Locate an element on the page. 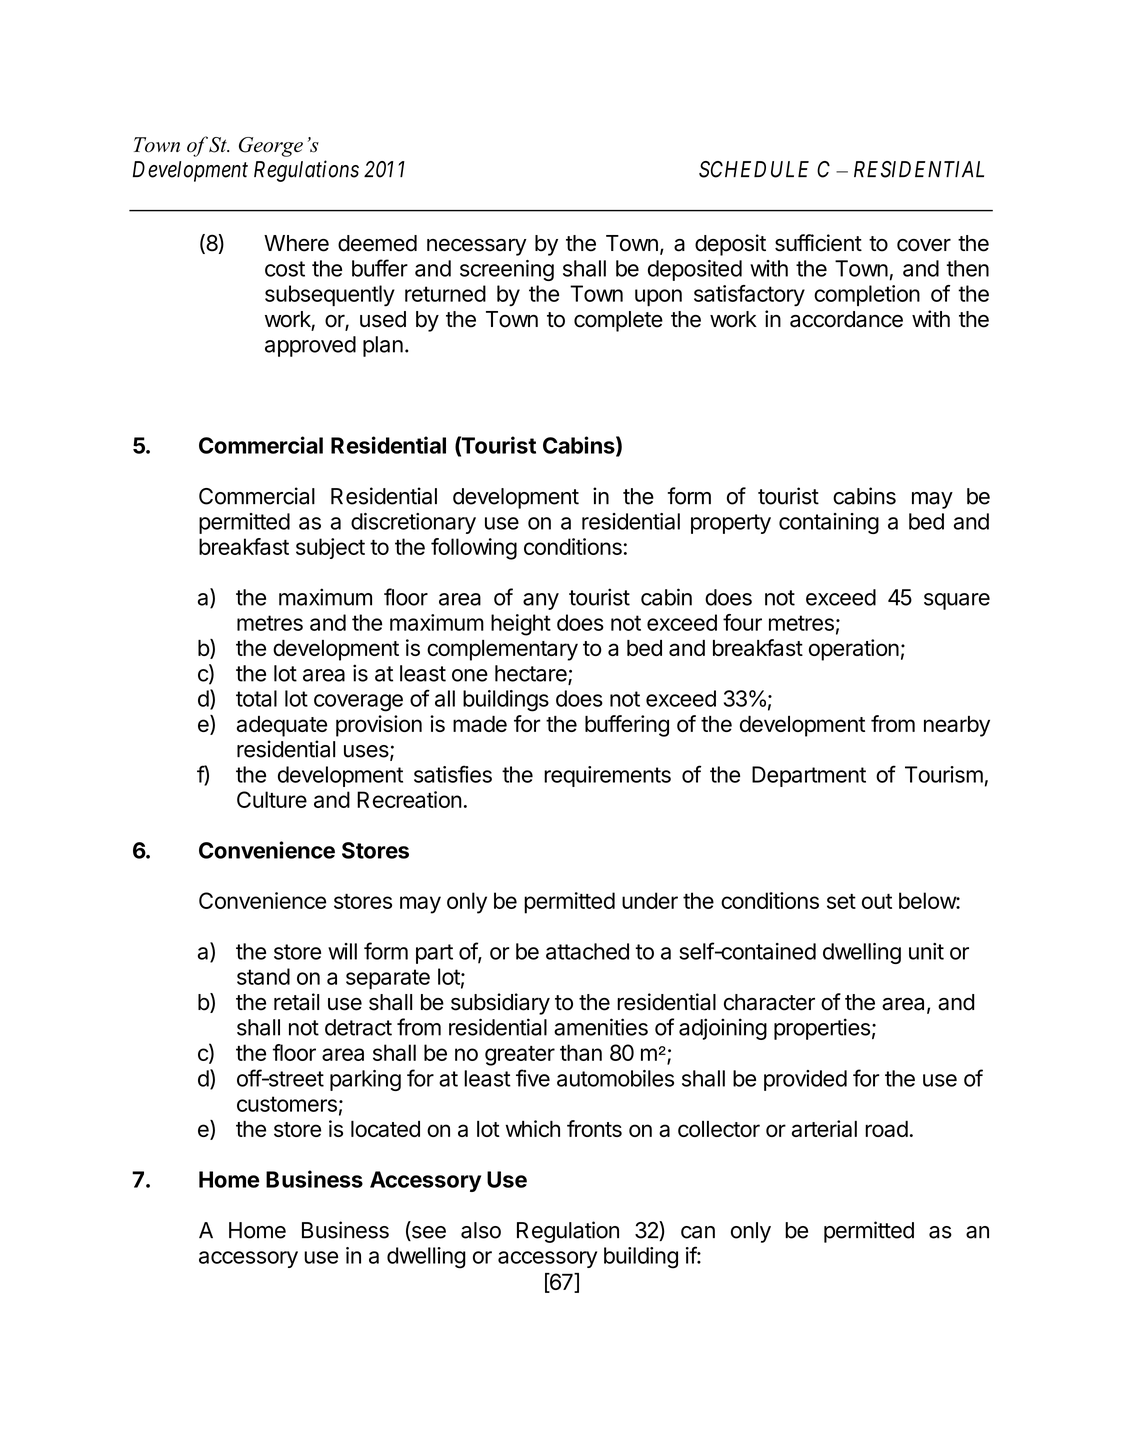 The height and width of the page is (1452, 1122). sufficient is located at coordinates (818, 243).
